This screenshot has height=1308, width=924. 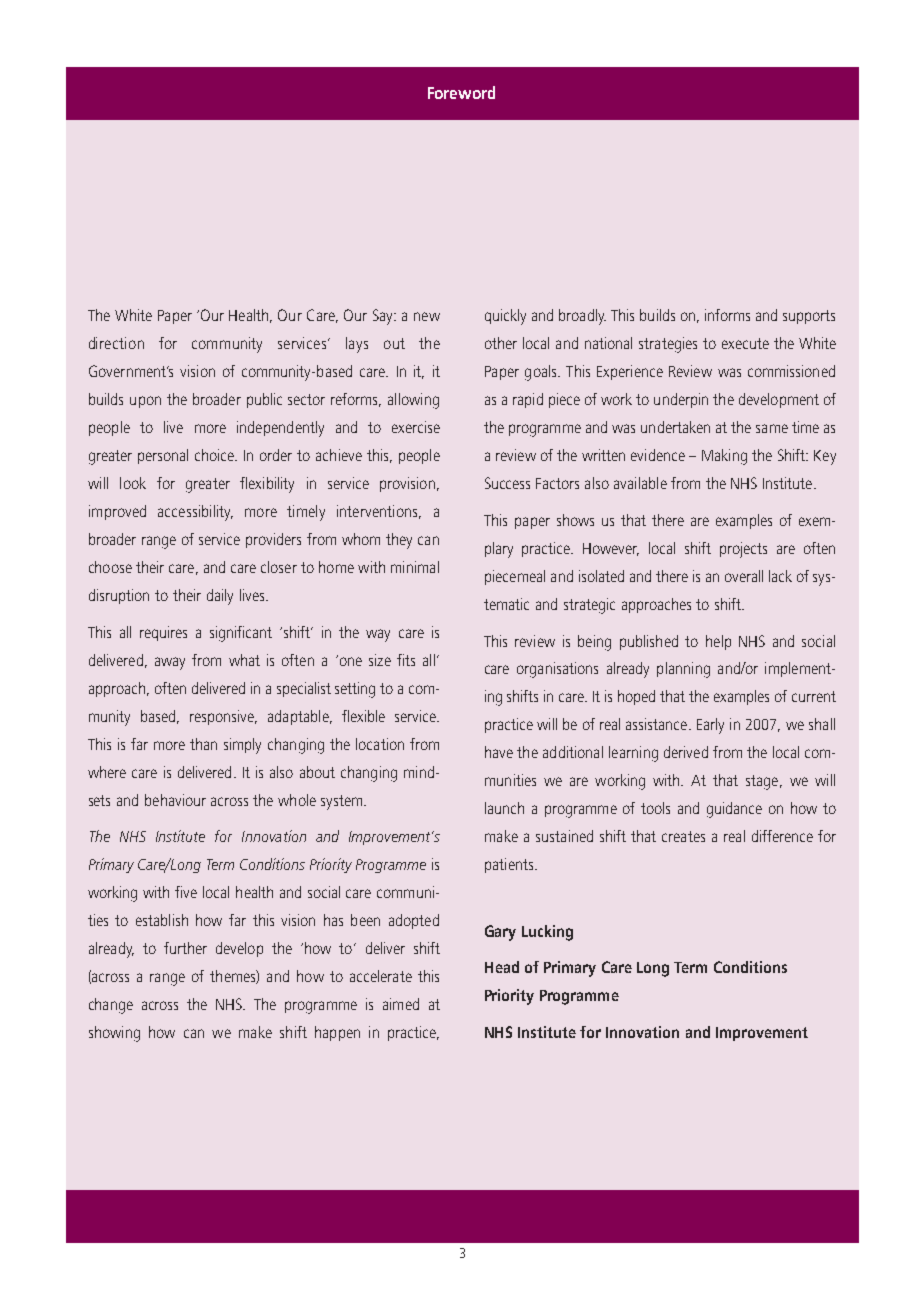 I want to click on change, so click(x=111, y=1006).
